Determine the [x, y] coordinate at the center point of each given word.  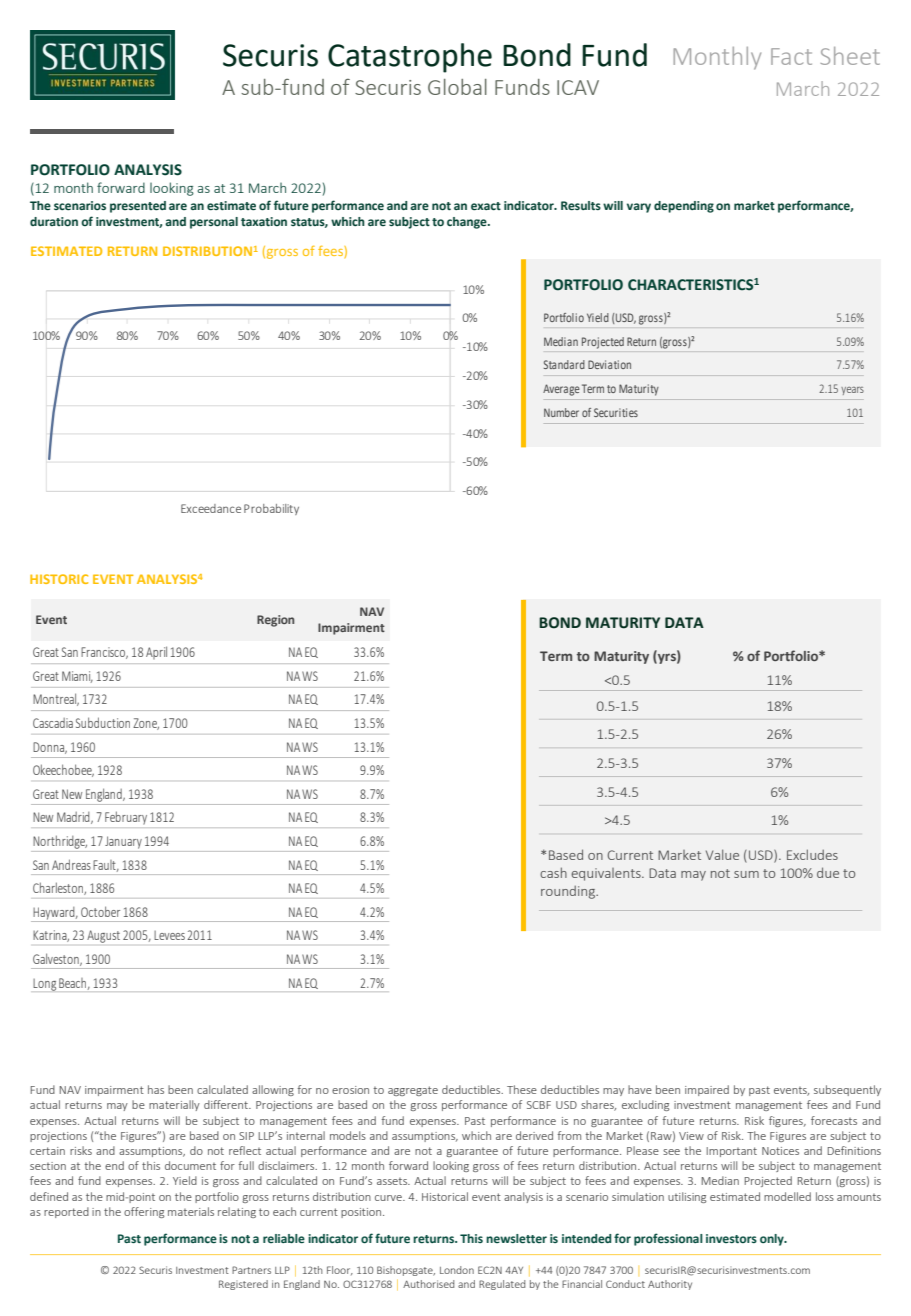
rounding [569, 892]
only [773, 1240]
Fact [791, 56]
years [852, 391]
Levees [169, 935]
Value [722, 854]
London [457, 1270]
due [828, 872]
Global [457, 87]
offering [144, 1212]
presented [138, 207]
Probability [271, 509]
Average [561, 390]
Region [275, 621]
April [156, 652]
